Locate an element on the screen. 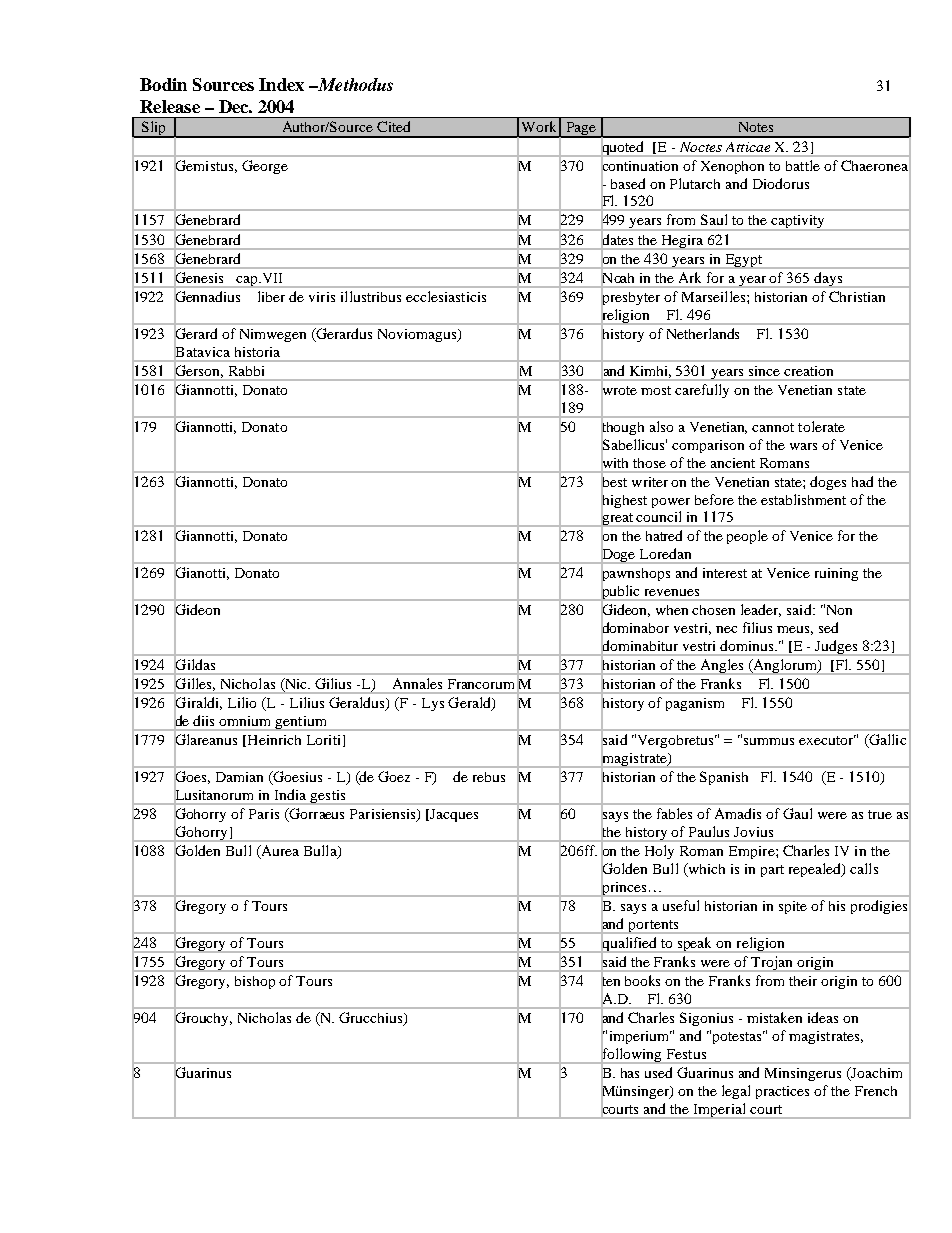 The image size is (952, 1233). Page is located at coordinates (580, 130).
